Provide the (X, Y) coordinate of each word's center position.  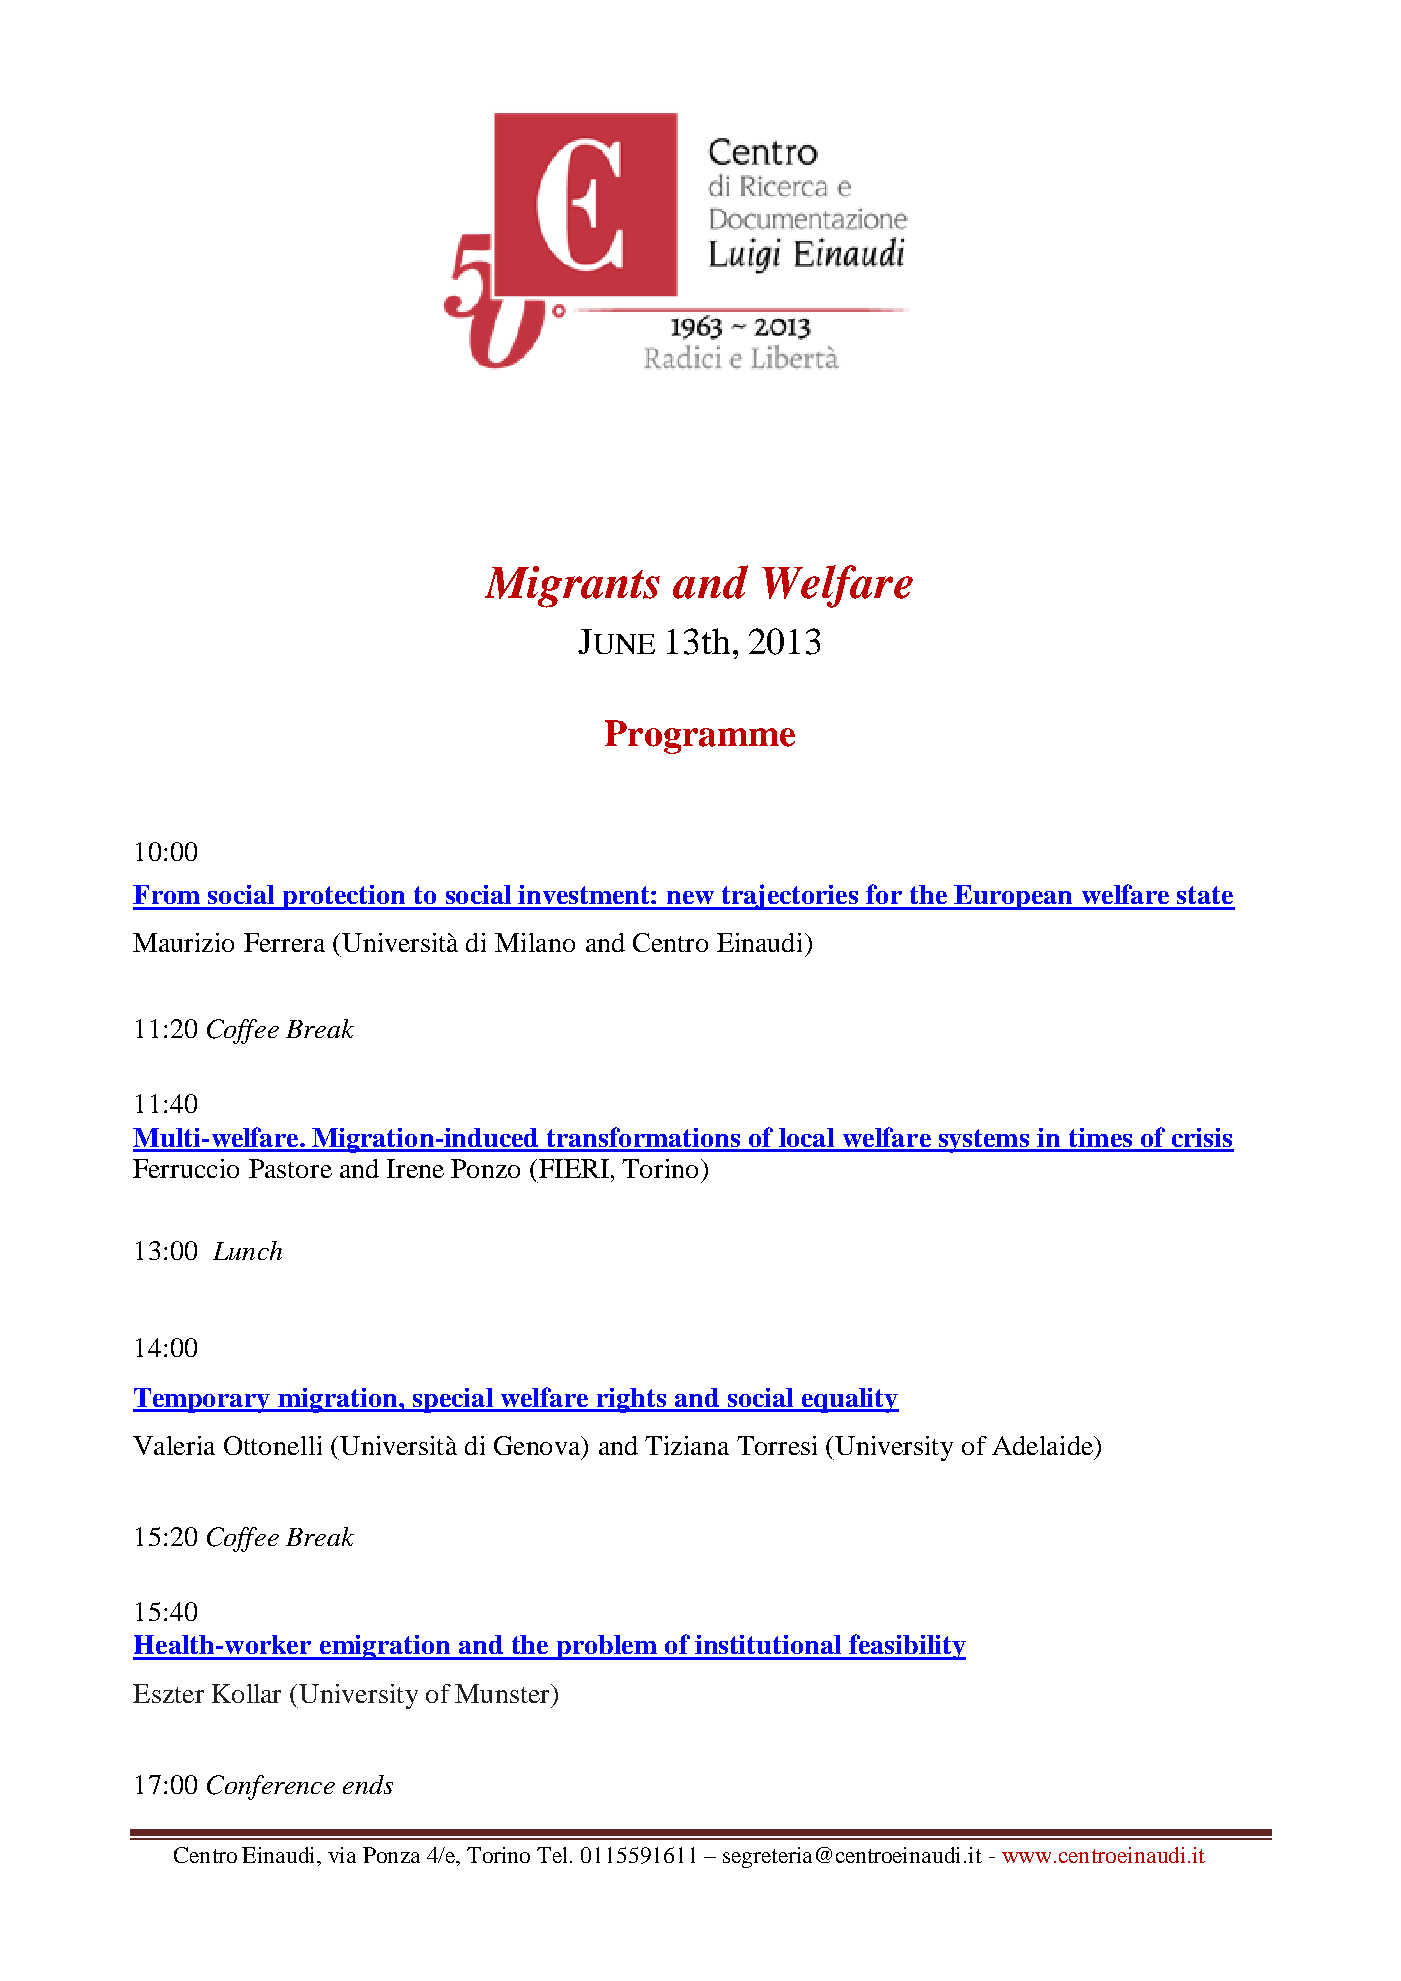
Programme (700, 737)
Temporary (202, 1400)
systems (985, 1141)
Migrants (572, 587)
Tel (554, 1855)
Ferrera (284, 942)
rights (632, 1400)
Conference (271, 1787)
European (1014, 897)
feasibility (906, 1647)
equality (849, 1400)
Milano (535, 942)
